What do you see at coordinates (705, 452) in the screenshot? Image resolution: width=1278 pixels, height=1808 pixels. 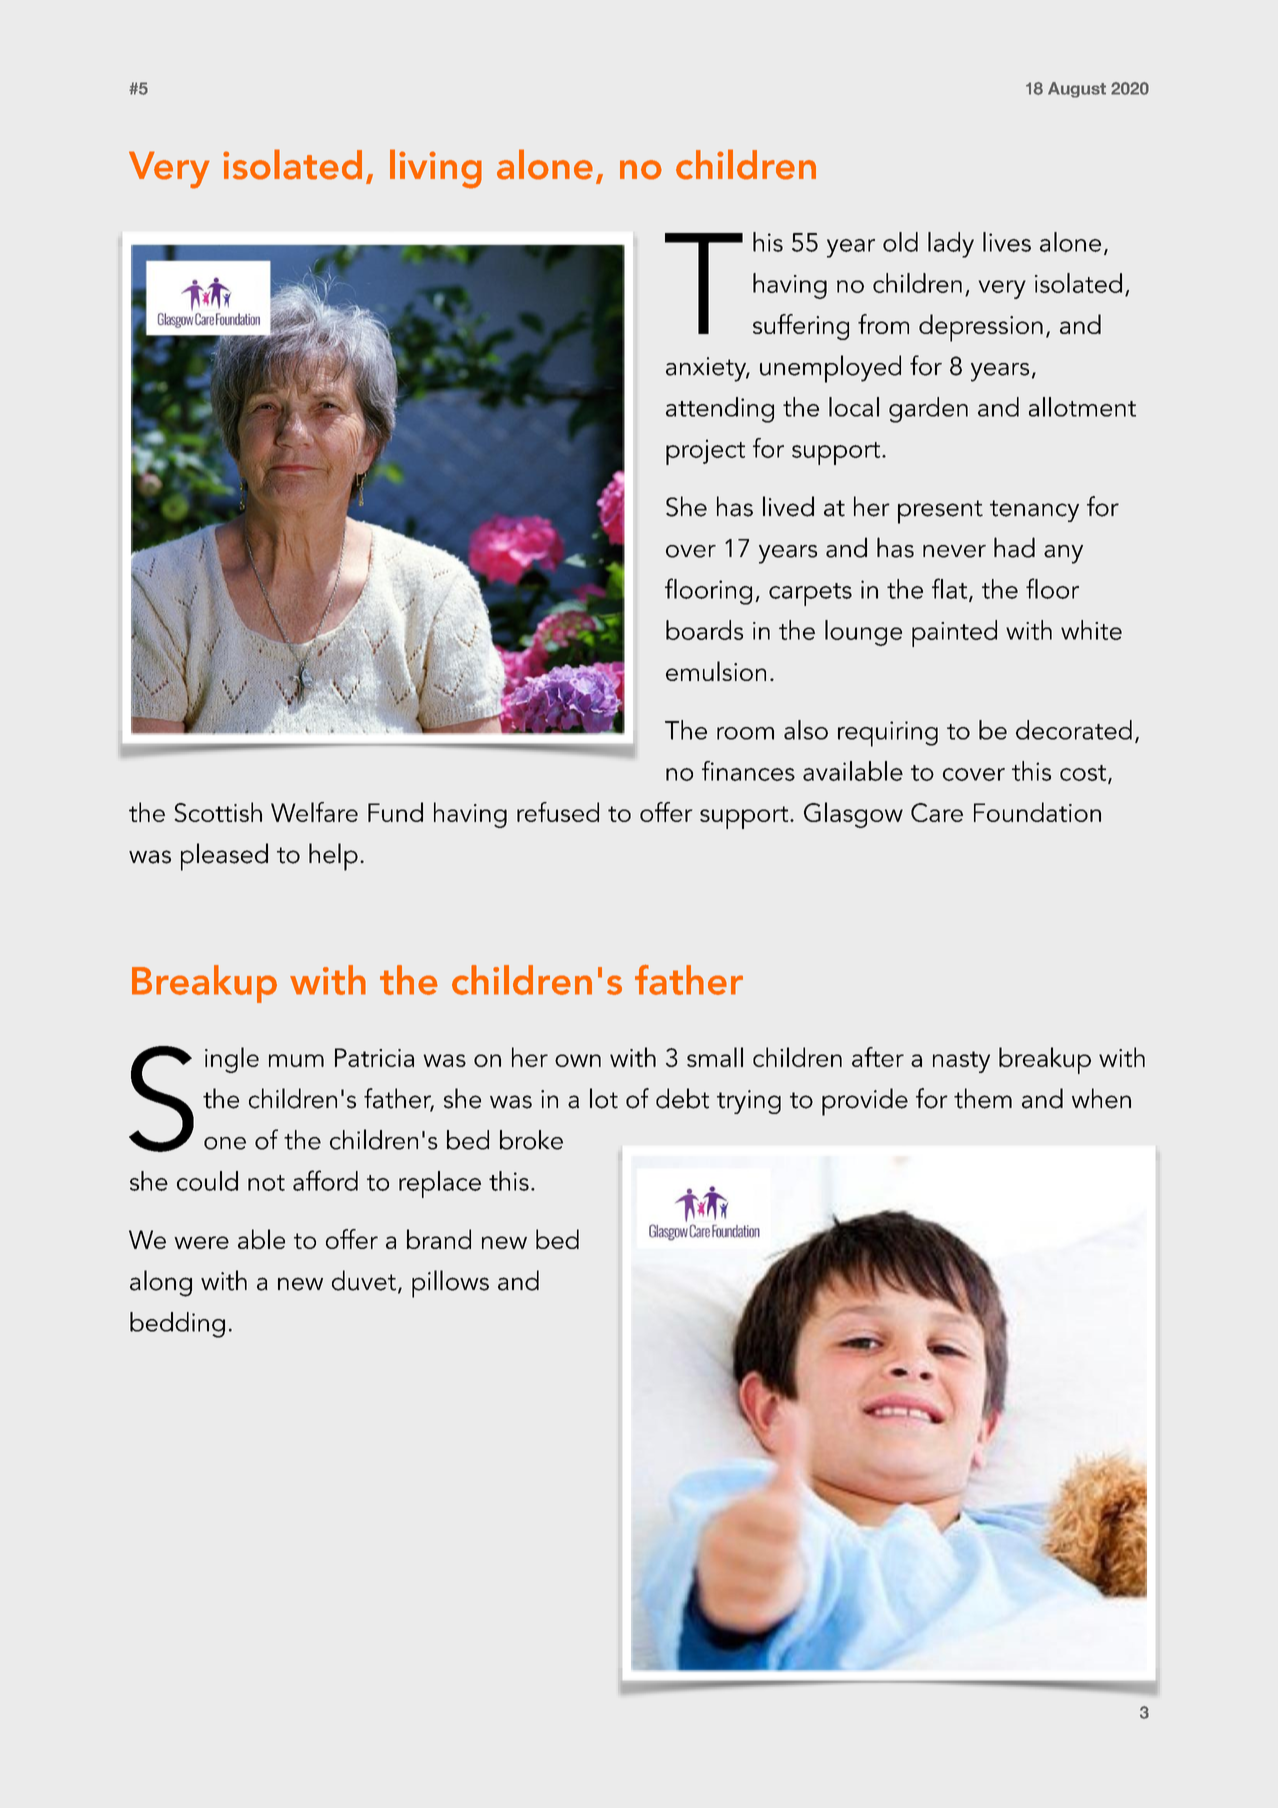 I see `project` at bounding box center [705, 452].
